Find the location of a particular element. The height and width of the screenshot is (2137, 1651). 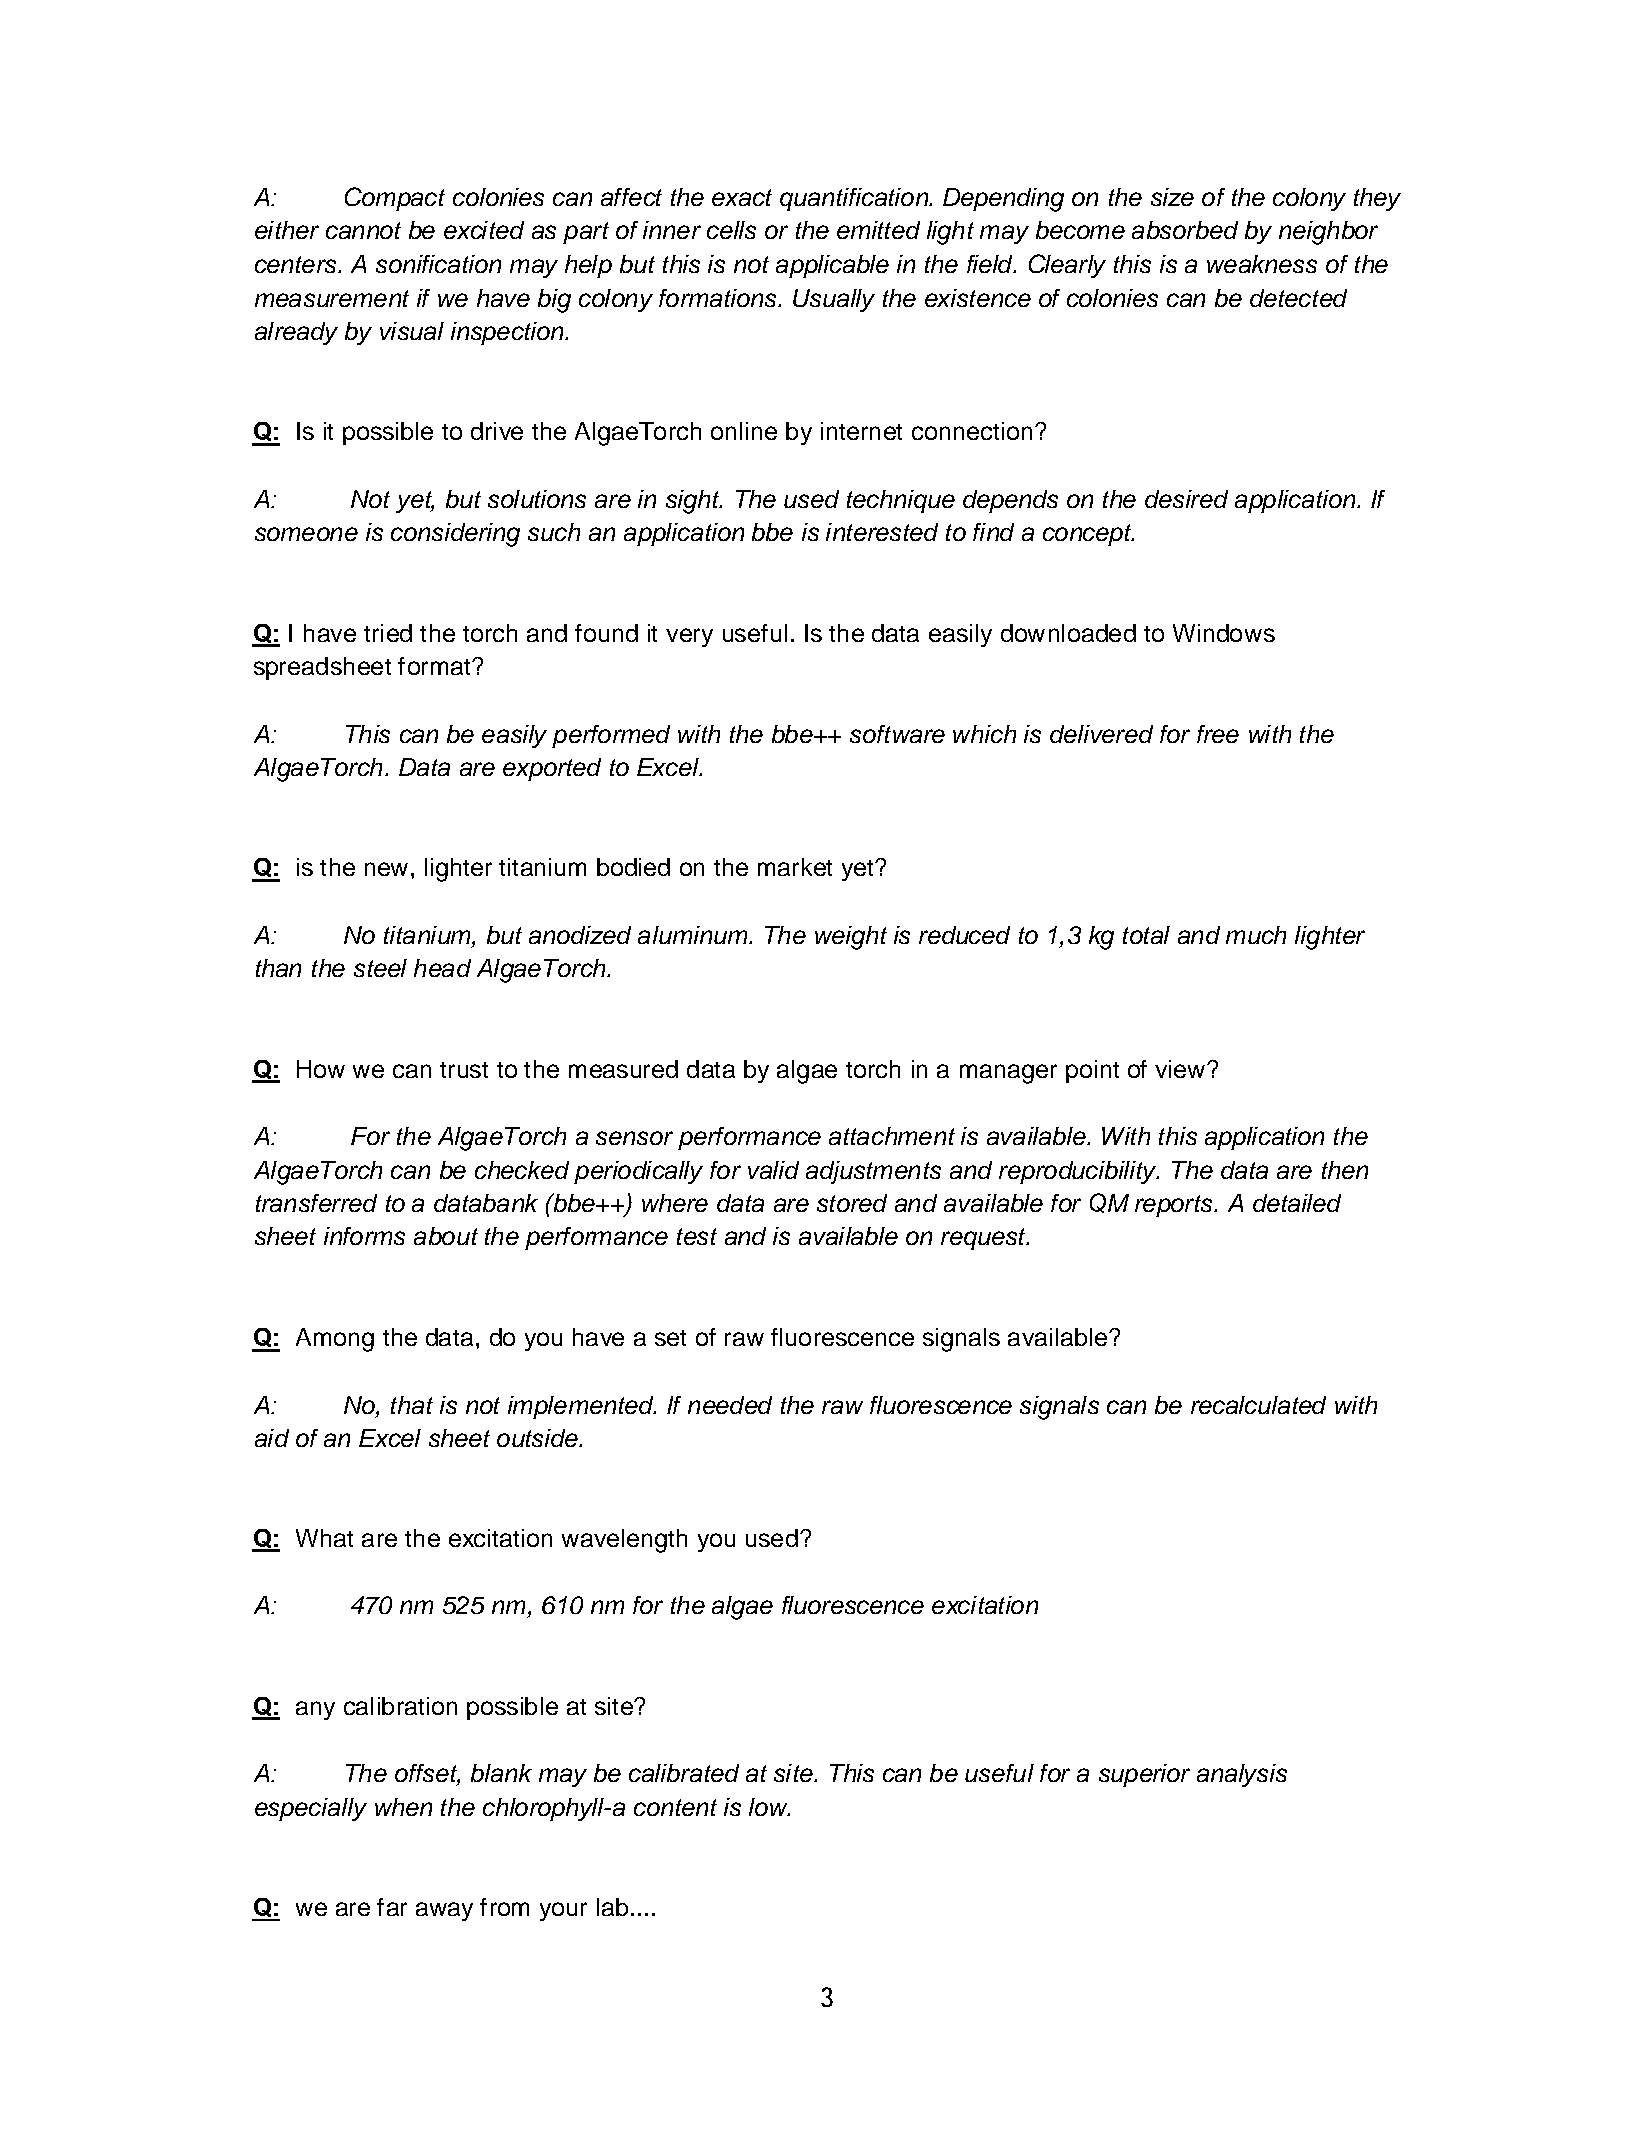

recalculated is located at coordinates (1258, 1405).
